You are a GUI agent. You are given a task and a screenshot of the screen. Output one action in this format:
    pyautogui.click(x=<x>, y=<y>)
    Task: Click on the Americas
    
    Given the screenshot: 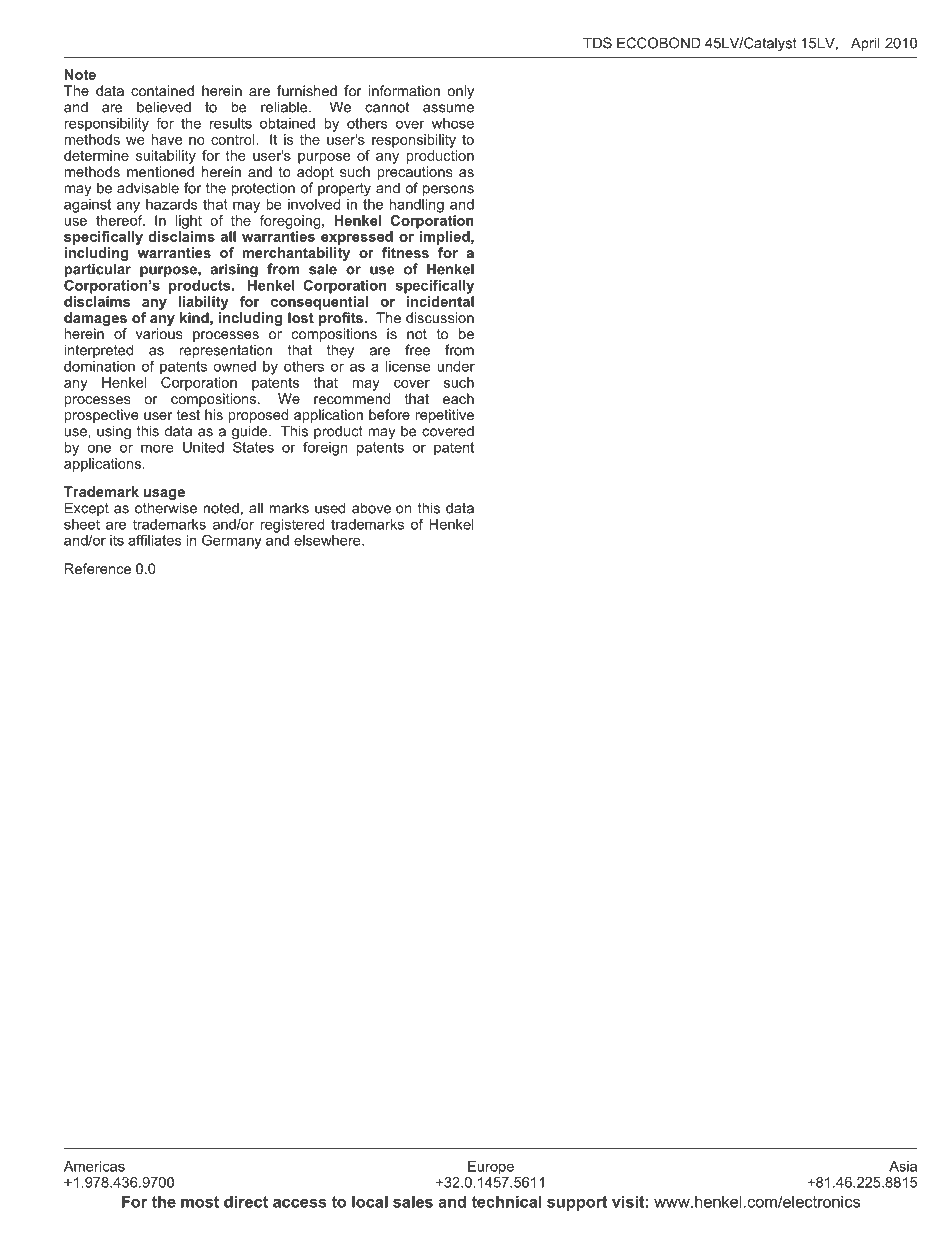 What is the action you would take?
    pyautogui.click(x=94, y=1166)
